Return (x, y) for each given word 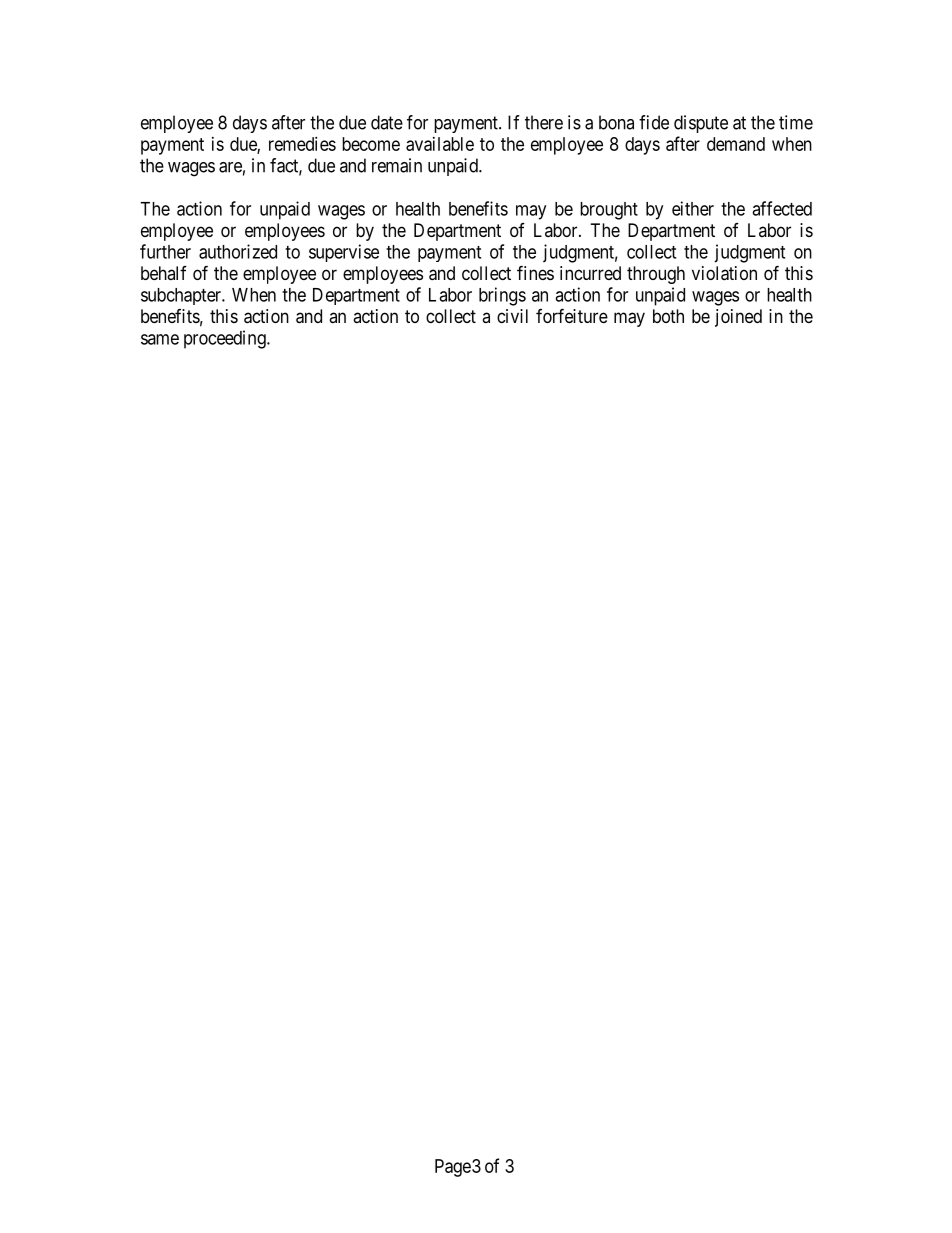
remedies (302, 144)
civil (512, 316)
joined (738, 318)
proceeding (226, 339)
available (440, 144)
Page (453, 1168)
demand (736, 144)
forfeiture (572, 315)
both (668, 316)
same (160, 339)
